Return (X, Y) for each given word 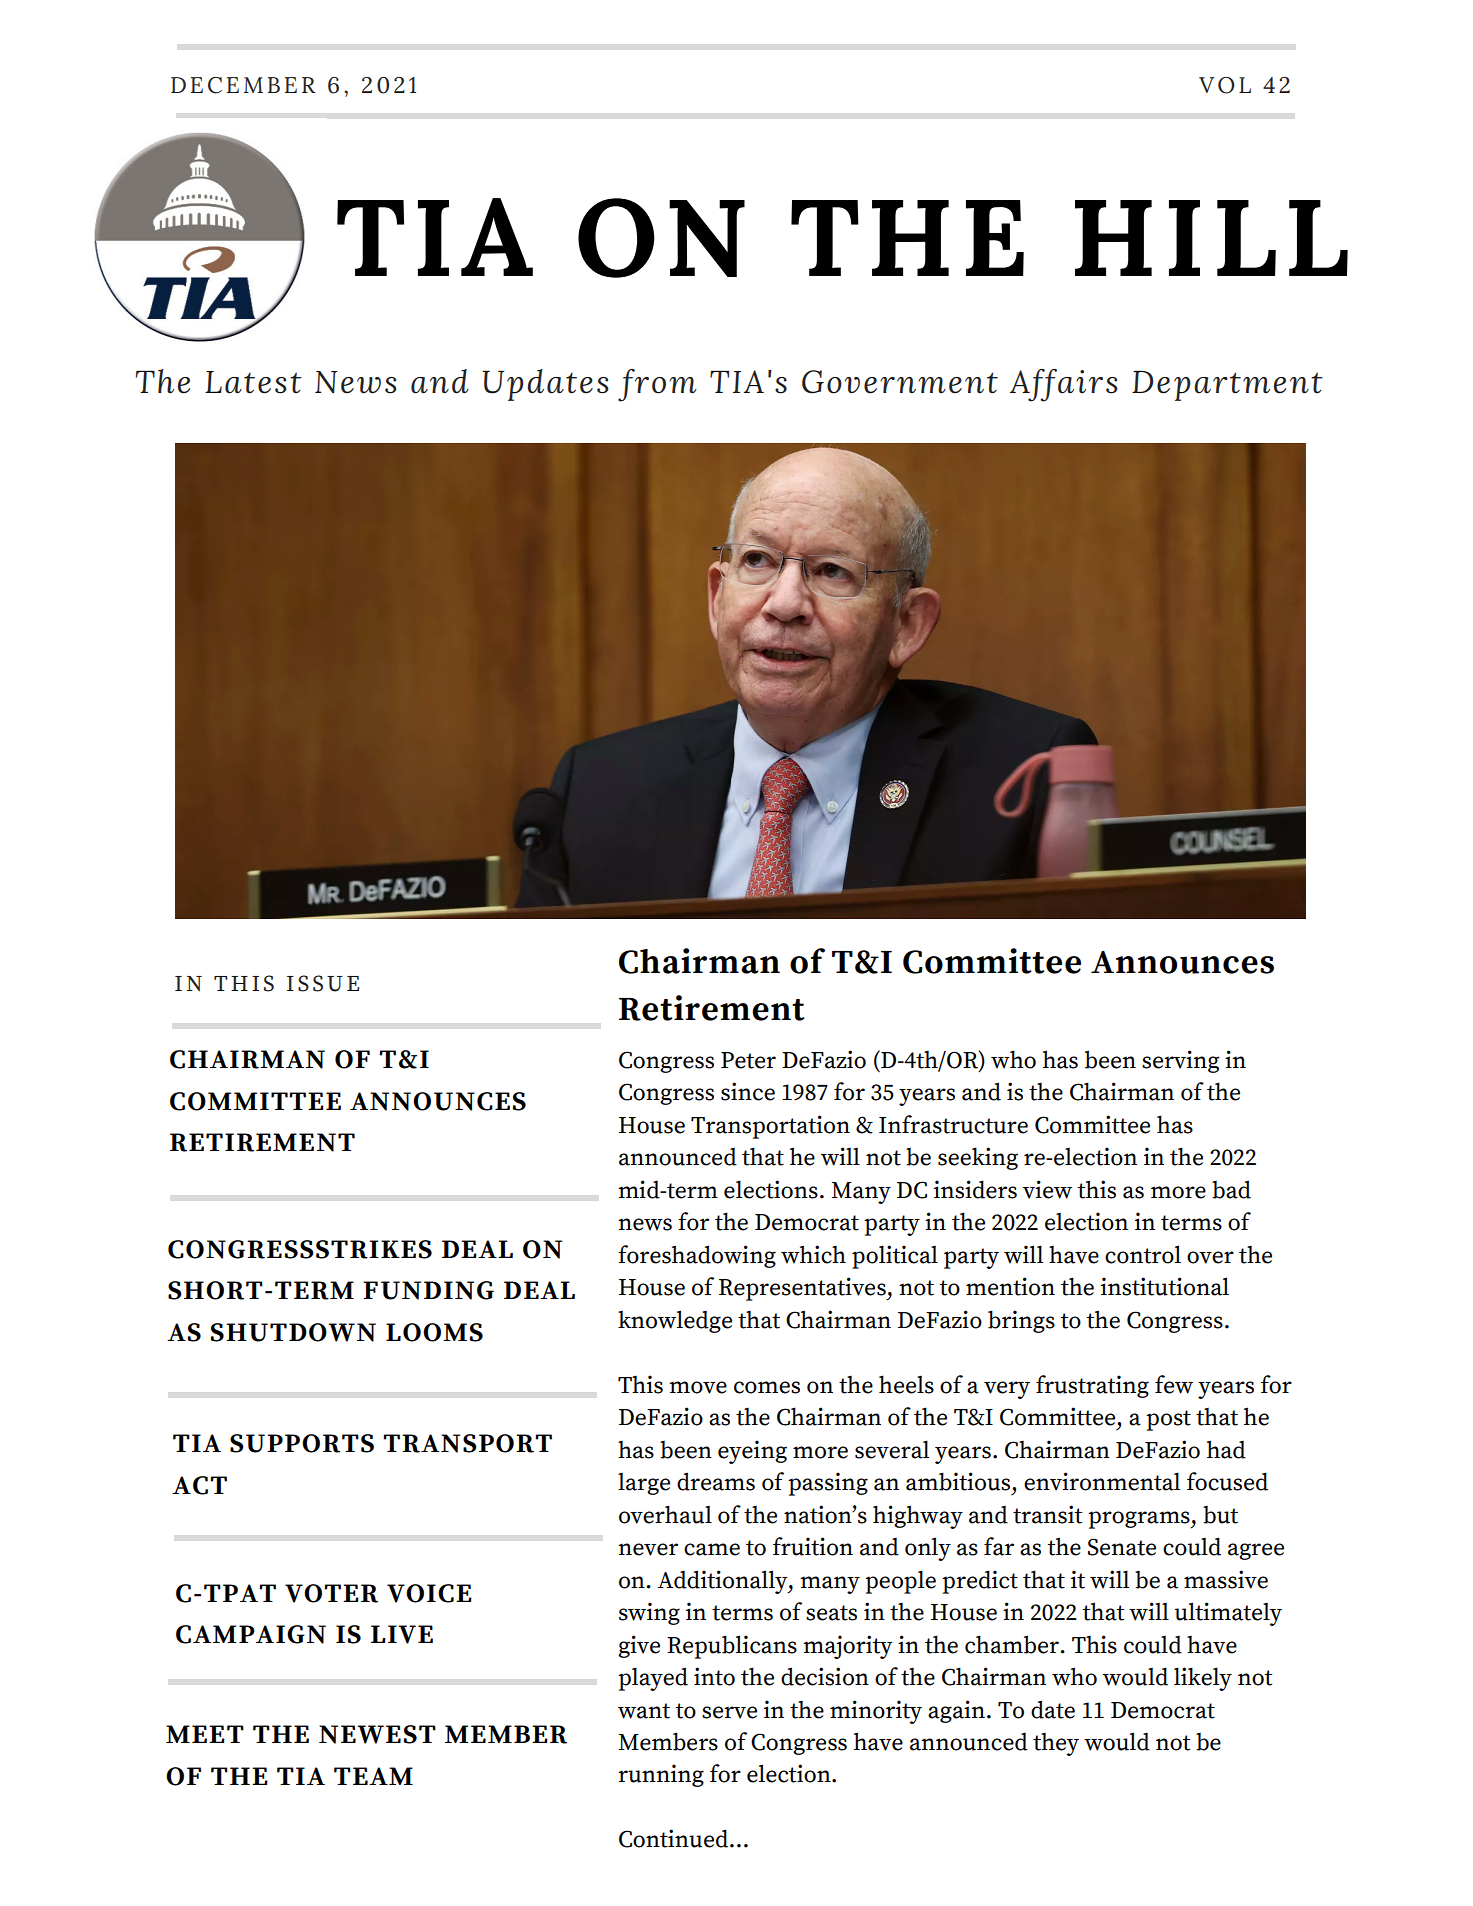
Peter (748, 1060)
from (657, 385)
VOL (1225, 85)
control (1143, 1254)
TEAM (373, 1776)
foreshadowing (697, 1256)
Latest (253, 382)
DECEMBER (243, 85)
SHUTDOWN (293, 1332)
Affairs (1064, 385)
